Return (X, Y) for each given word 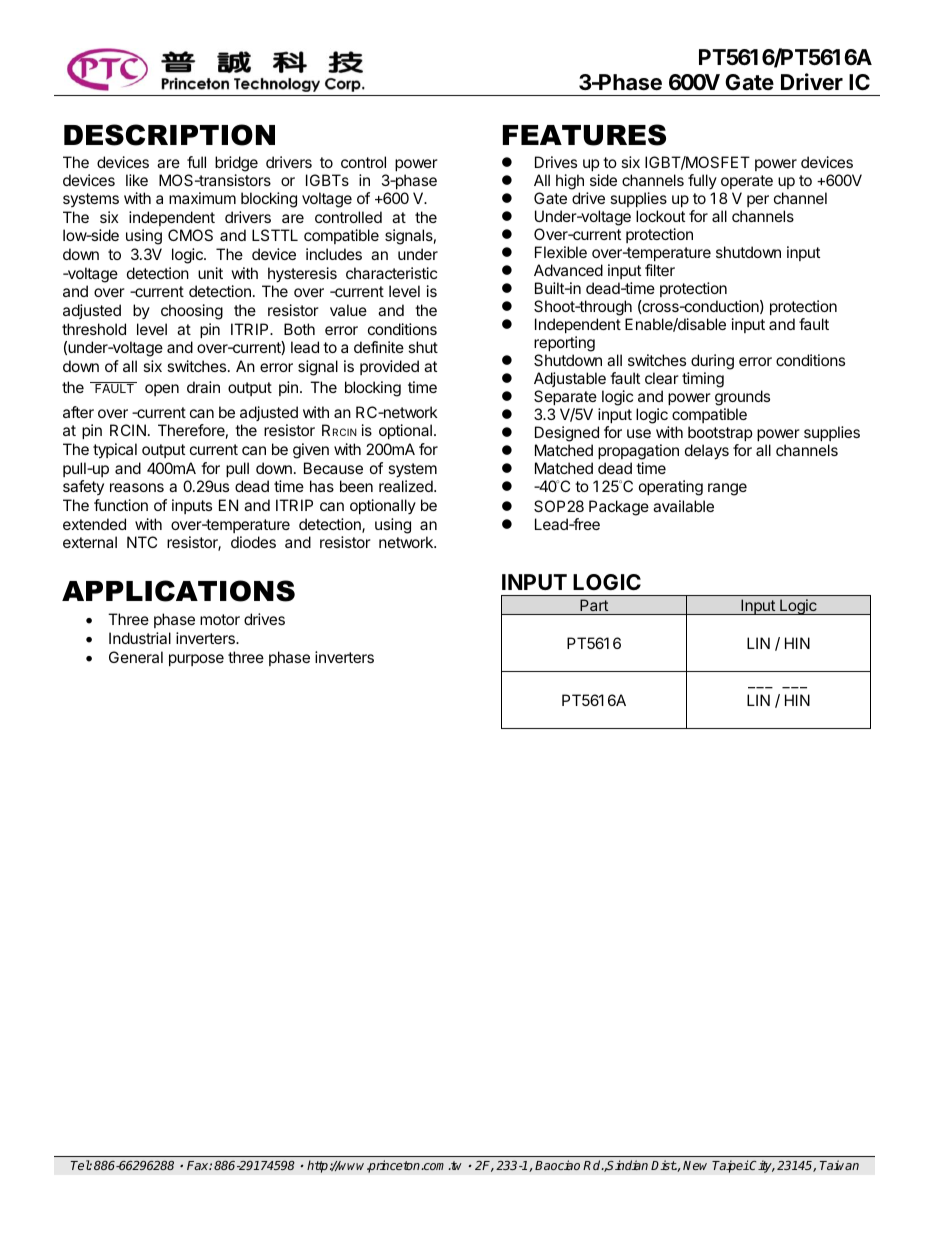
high (570, 183)
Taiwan (839, 1165)
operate (747, 182)
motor (220, 619)
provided (389, 367)
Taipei (730, 1166)
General (136, 657)
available (683, 506)
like (137, 180)
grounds (742, 398)
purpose (196, 660)
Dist (664, 1165)
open (162, 390)
